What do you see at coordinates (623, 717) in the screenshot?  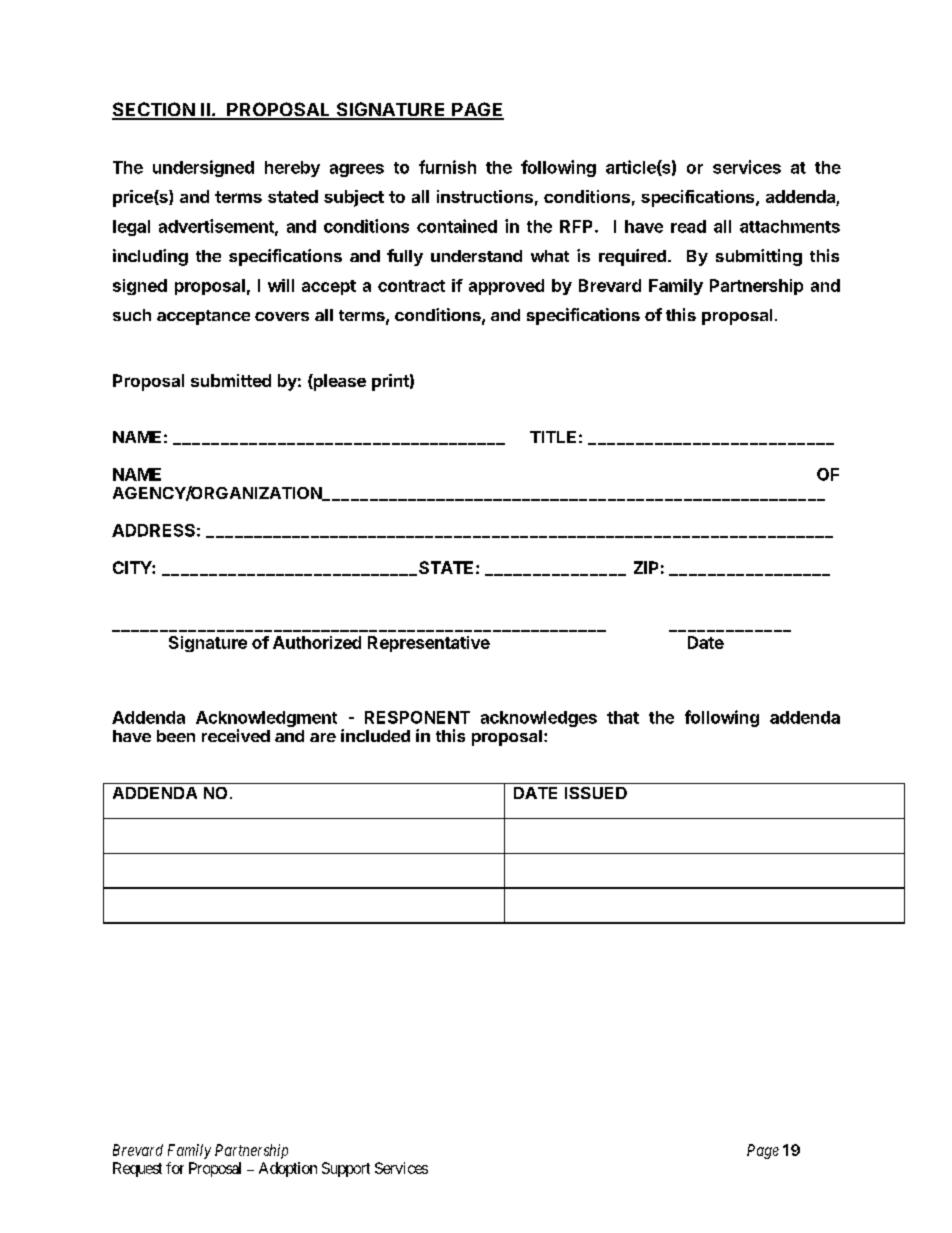 I see `that` at bounding box center [623, 717].
